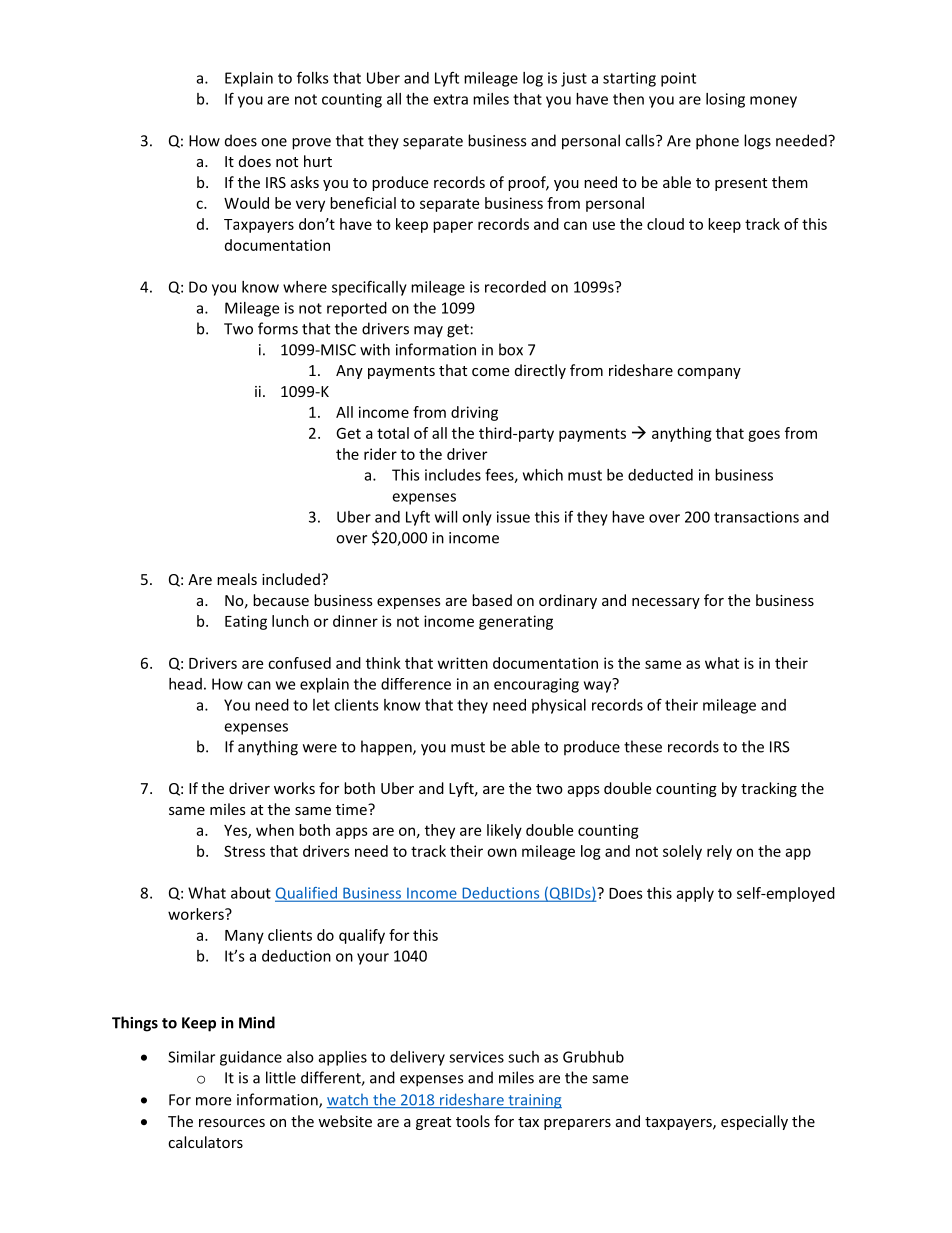  Describe the element at coordinates (492, 600) in the page. I see `based` at that location.
